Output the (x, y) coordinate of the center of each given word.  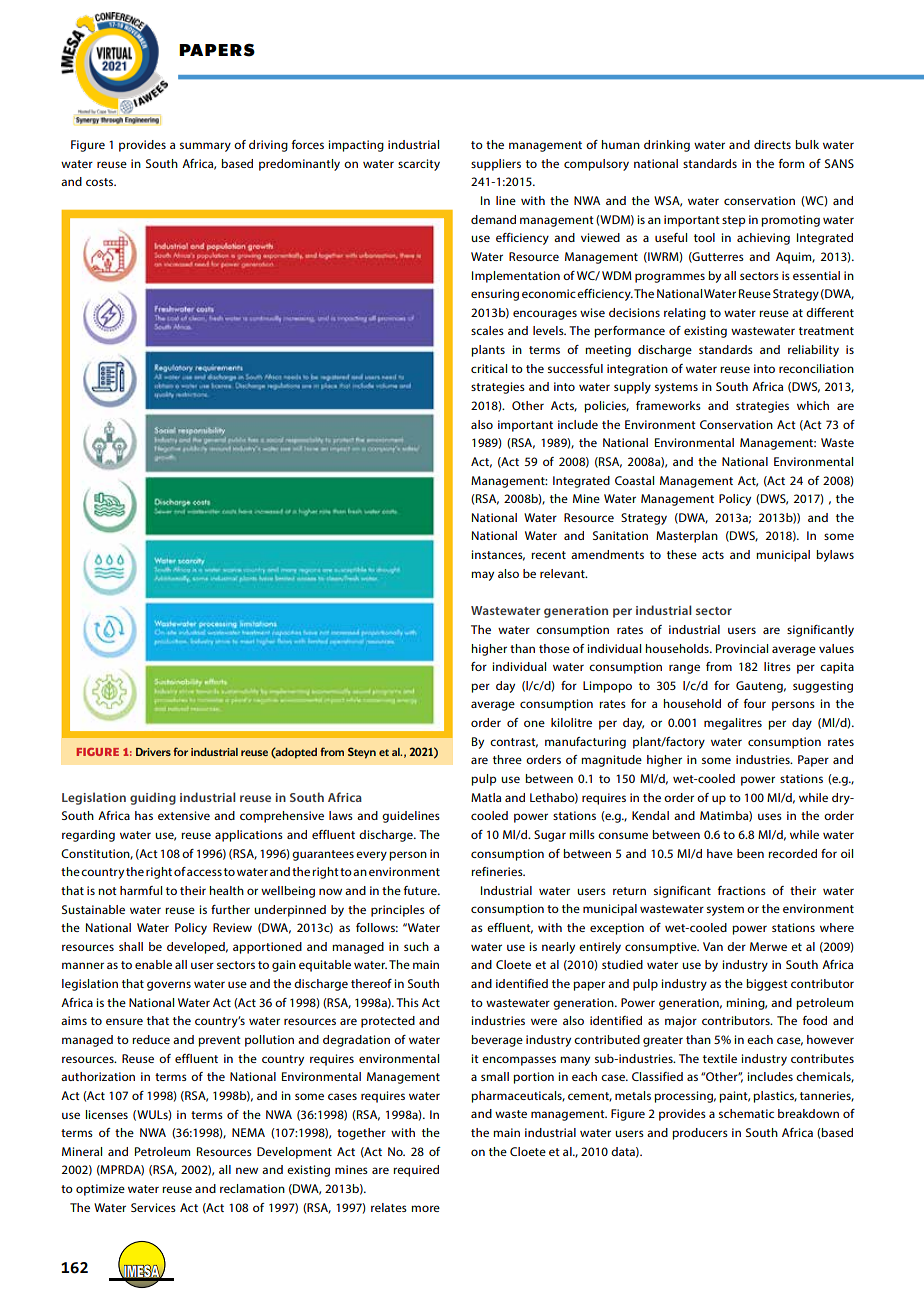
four (755, 703)
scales (487, 330)
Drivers (153, 752)
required (416, 1171)
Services (153, 1207)
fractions (742, 890)
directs (772, 144)
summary (205, 147)
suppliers (496, 165)
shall (131, 946)
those (554, 648)
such (416, 946)
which (813, 405)
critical (489, 368)
